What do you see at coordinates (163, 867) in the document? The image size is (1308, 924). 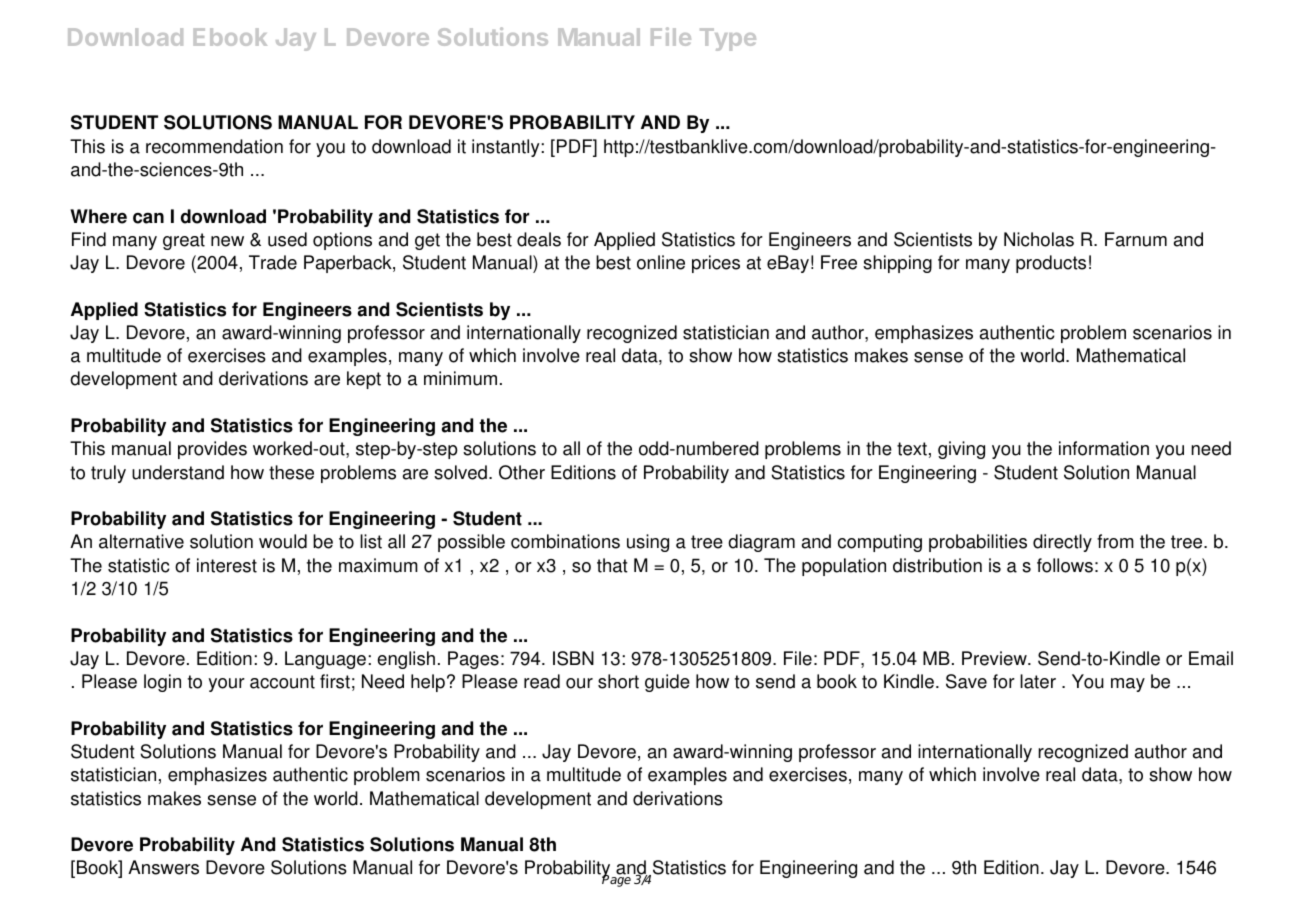 I see `Answers` at bounding box center [163, 867].
